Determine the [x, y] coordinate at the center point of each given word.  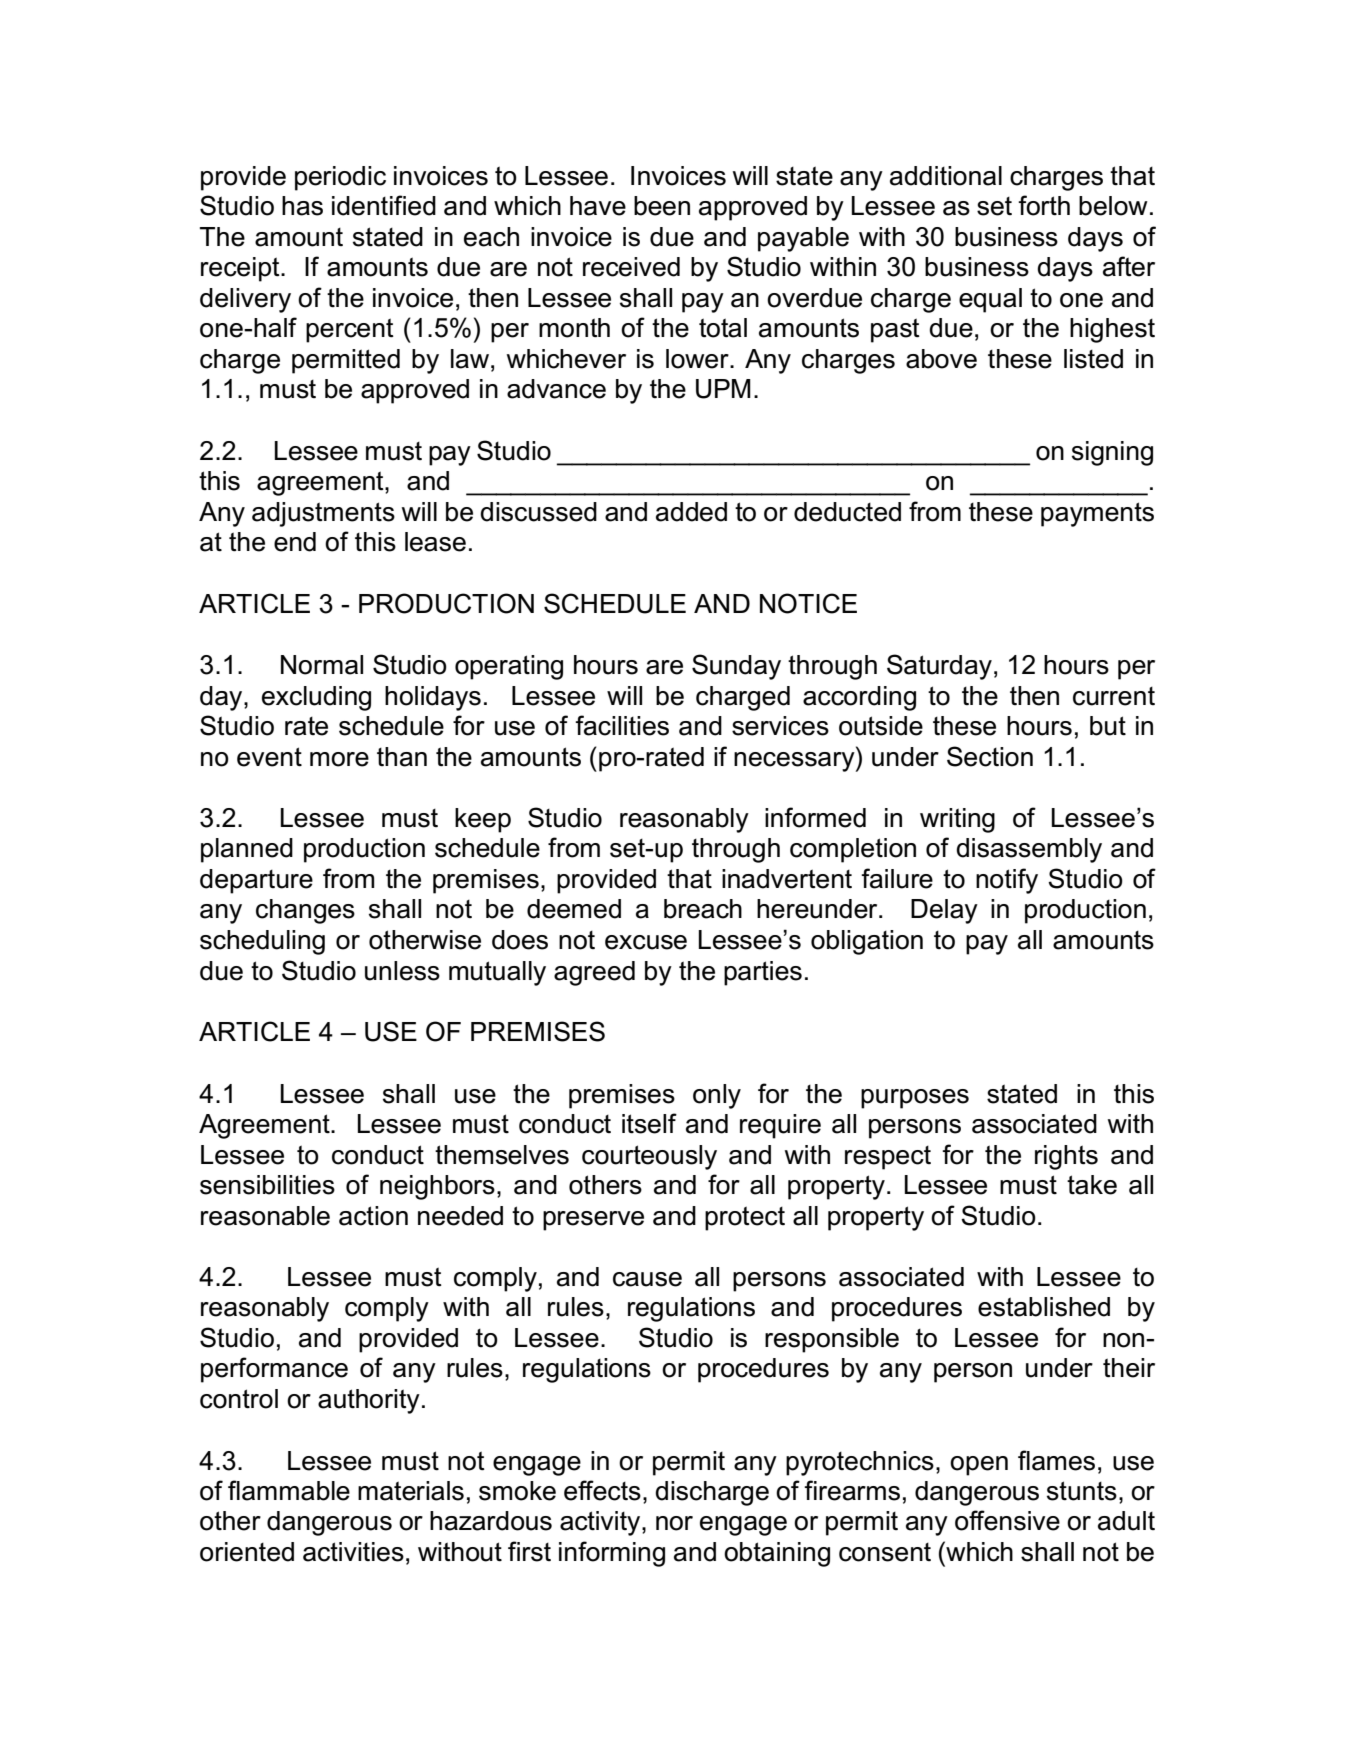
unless [402, 971]
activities [353, 1552]
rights [1066, 1157]
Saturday [939, 667]
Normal [322, 665]
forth [1044, 205]
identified [384, 205]
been [662, 206]
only [717, 1096]
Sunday [736, 667]
